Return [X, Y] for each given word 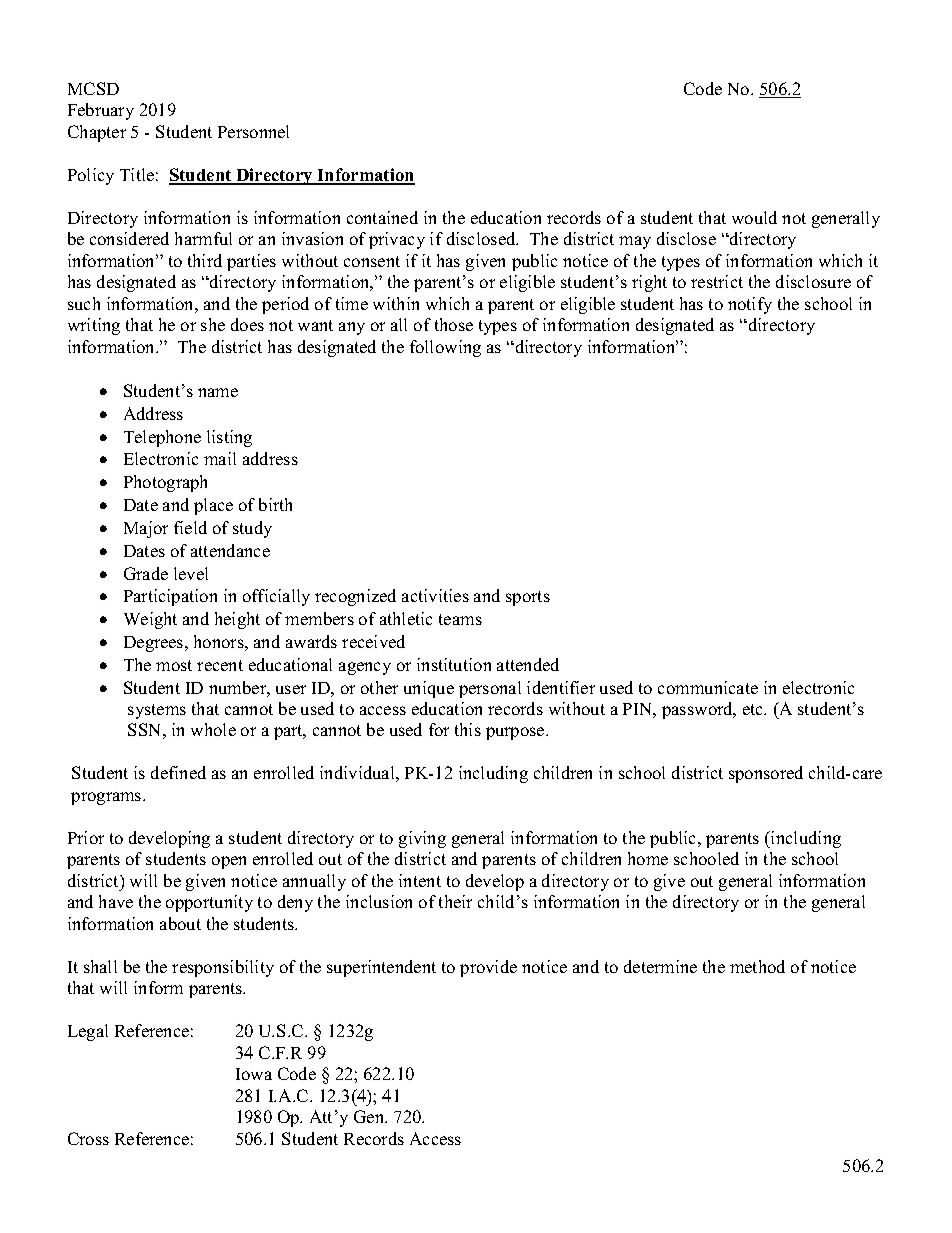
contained [382, 217]
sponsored [766, 774]
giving [422, 839]
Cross [88, 1138]
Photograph [165, 483]
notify [750, 305]
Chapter [97, 133]
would [754, 217]
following [445, 348]
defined [178, 772]
